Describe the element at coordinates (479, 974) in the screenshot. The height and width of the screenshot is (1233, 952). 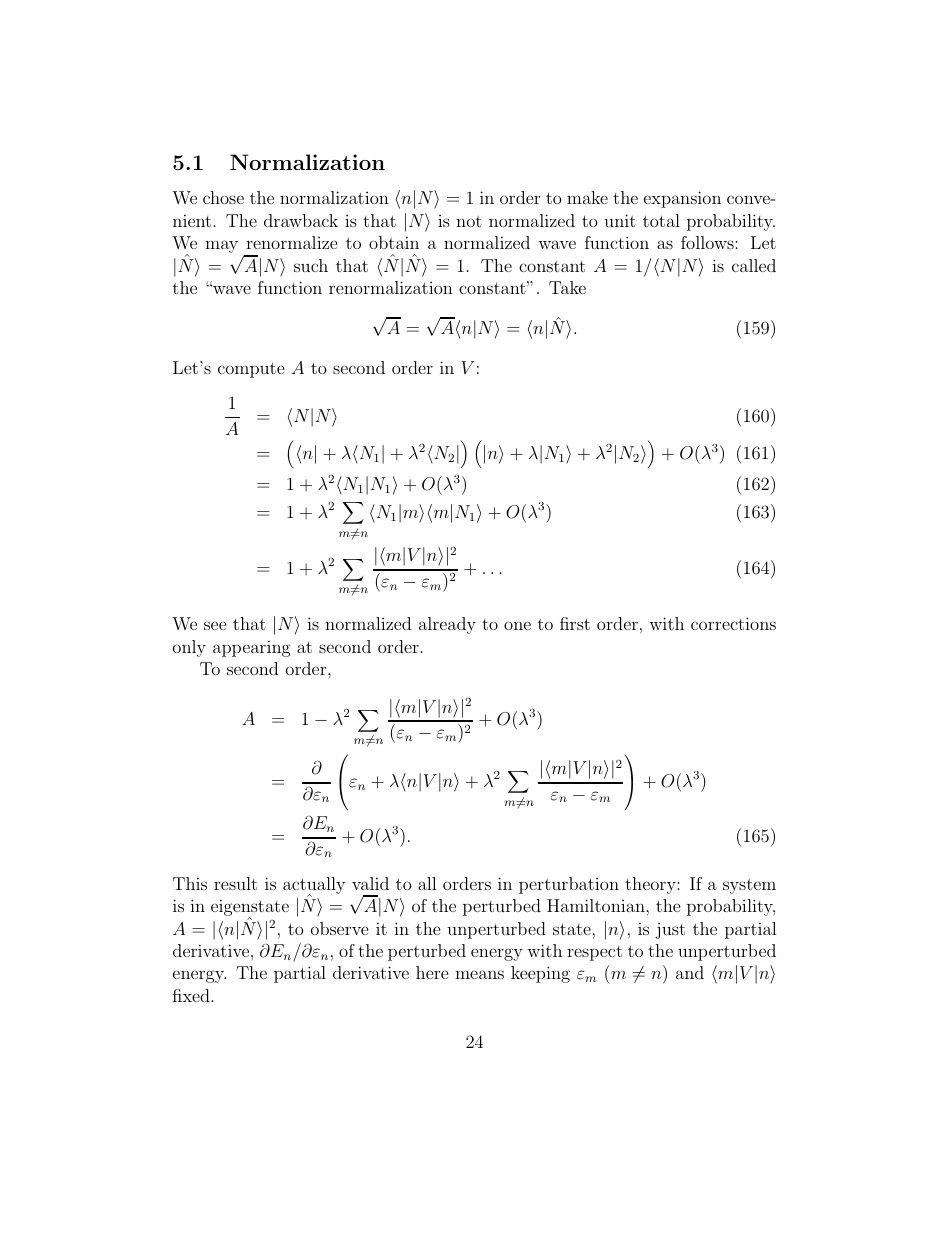
I see `means` at that location.
